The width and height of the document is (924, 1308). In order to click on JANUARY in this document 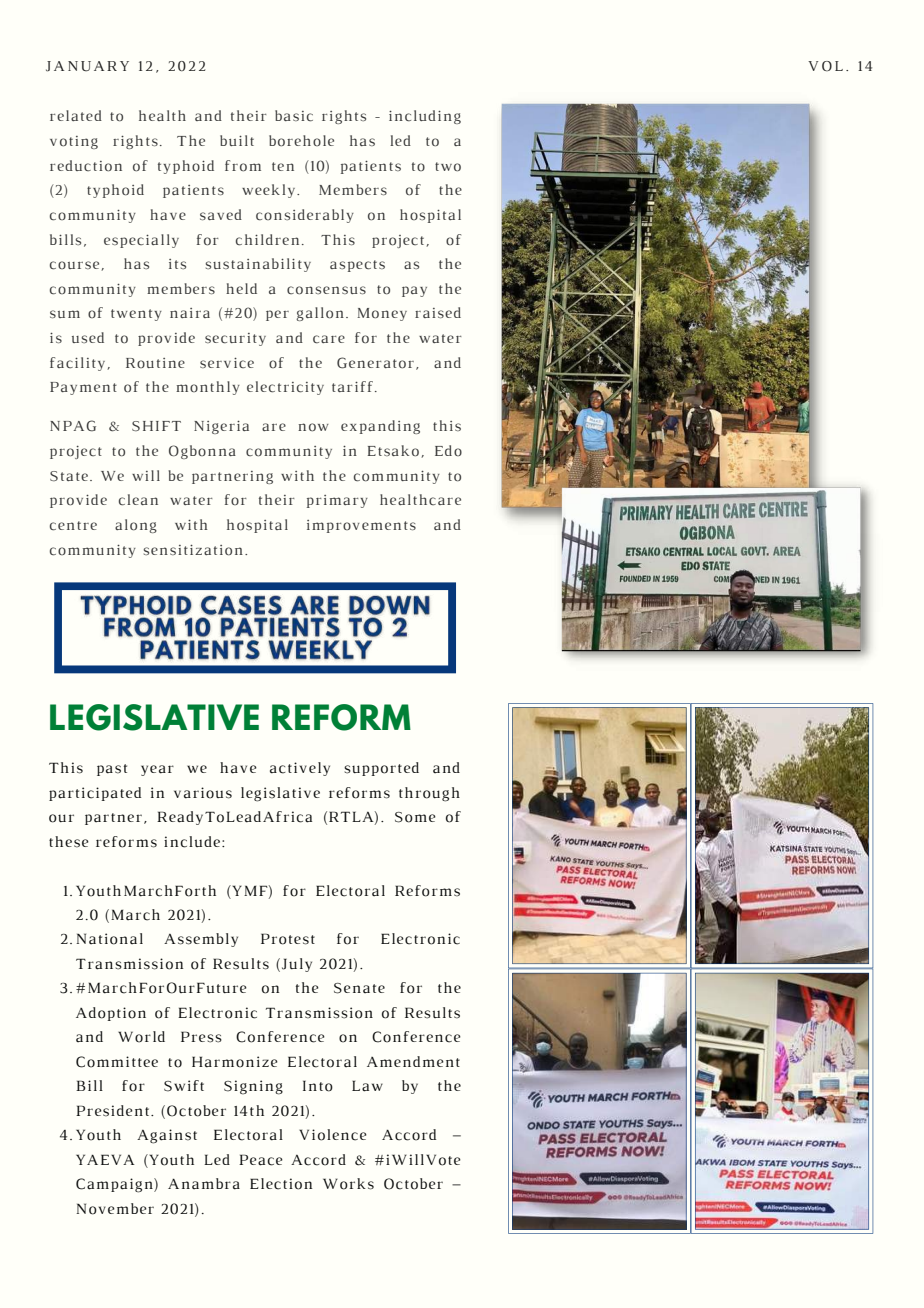, I will do `click(87, 66)`.
